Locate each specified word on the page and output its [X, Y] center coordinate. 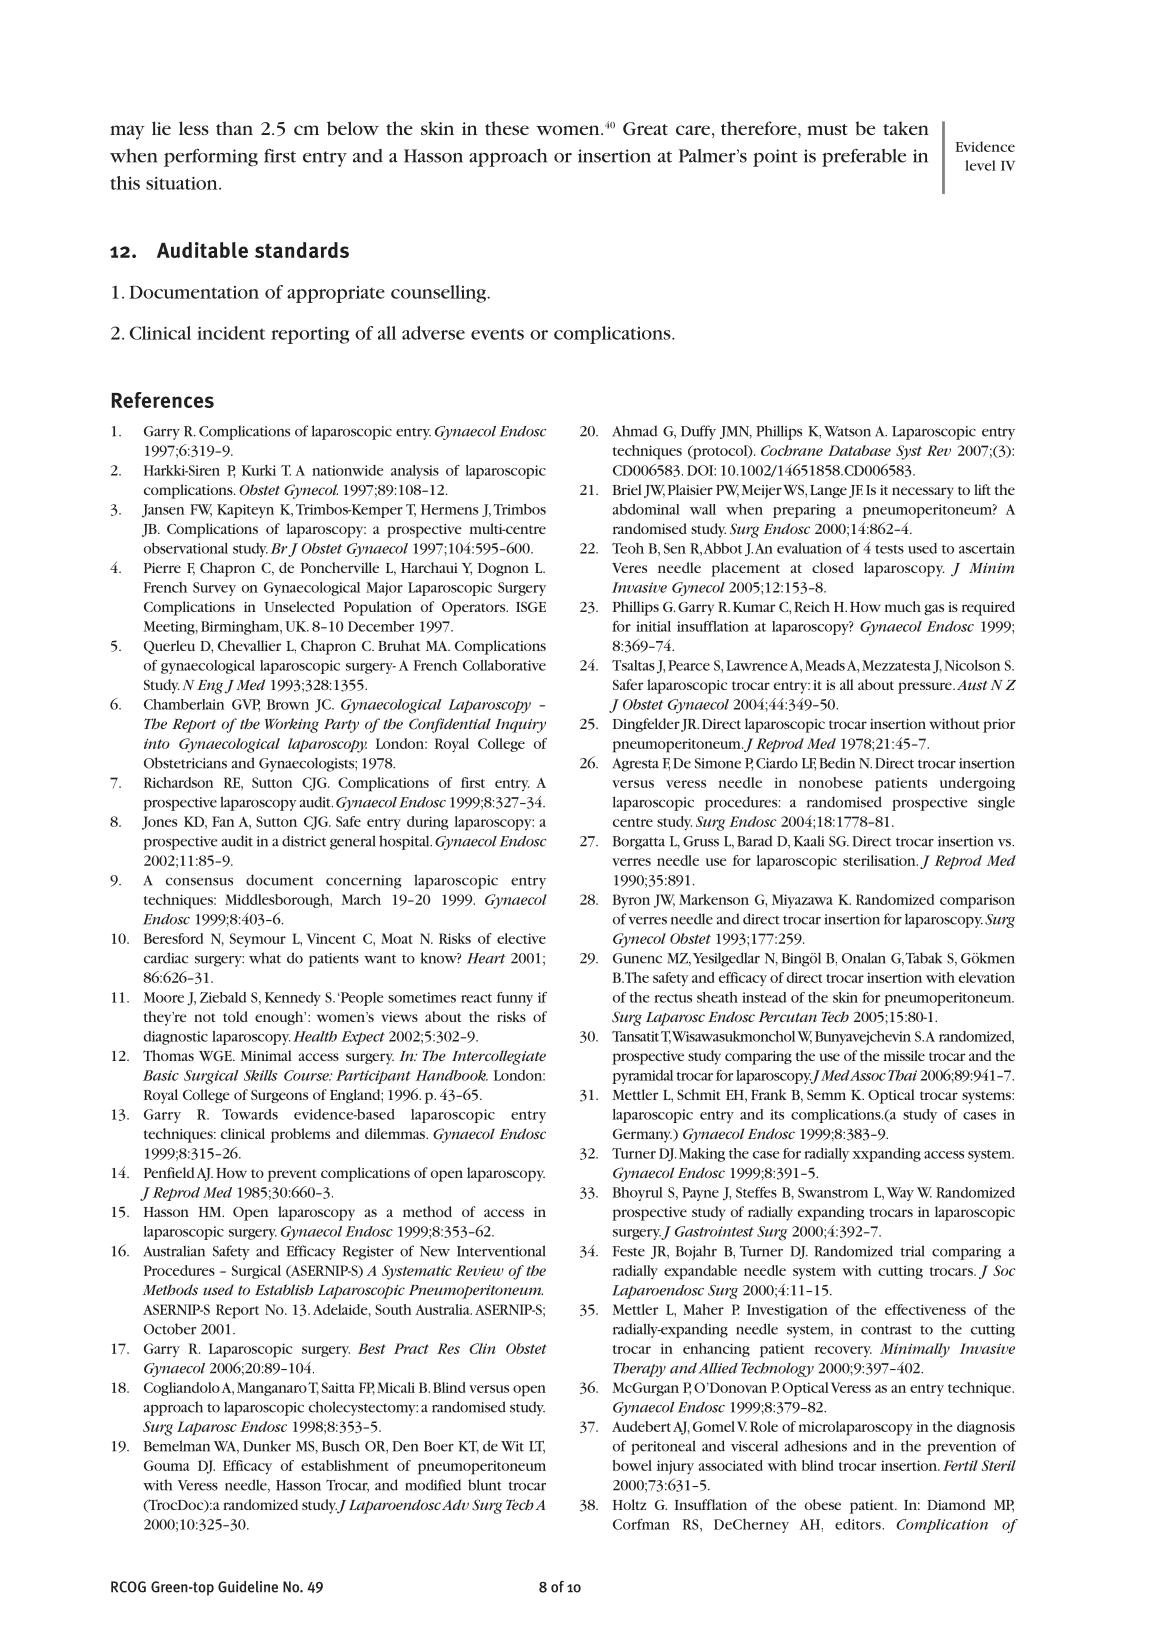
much [903, 606]
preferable [864, 158]
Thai [902, 1075]
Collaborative [504, 665]
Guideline [248, 1587]
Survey [214, 589]
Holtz [629, 1504]
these [507, 128]
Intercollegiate [499, 1057]
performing [211, 158]
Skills [260, 1075]
